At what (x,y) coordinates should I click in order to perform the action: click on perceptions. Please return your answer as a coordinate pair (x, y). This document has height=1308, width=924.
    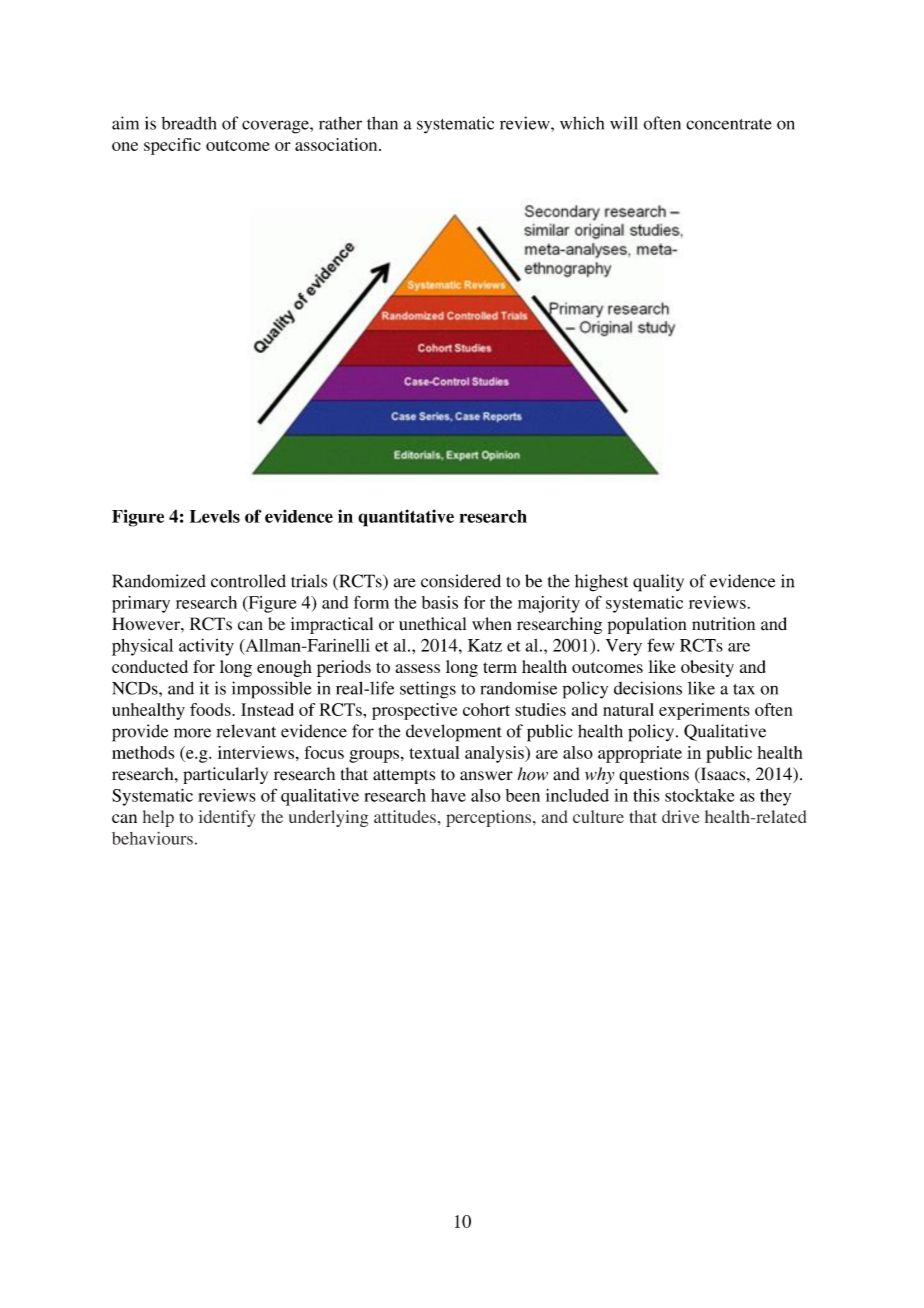
    Looking at the image, I should click on (488, 818).
